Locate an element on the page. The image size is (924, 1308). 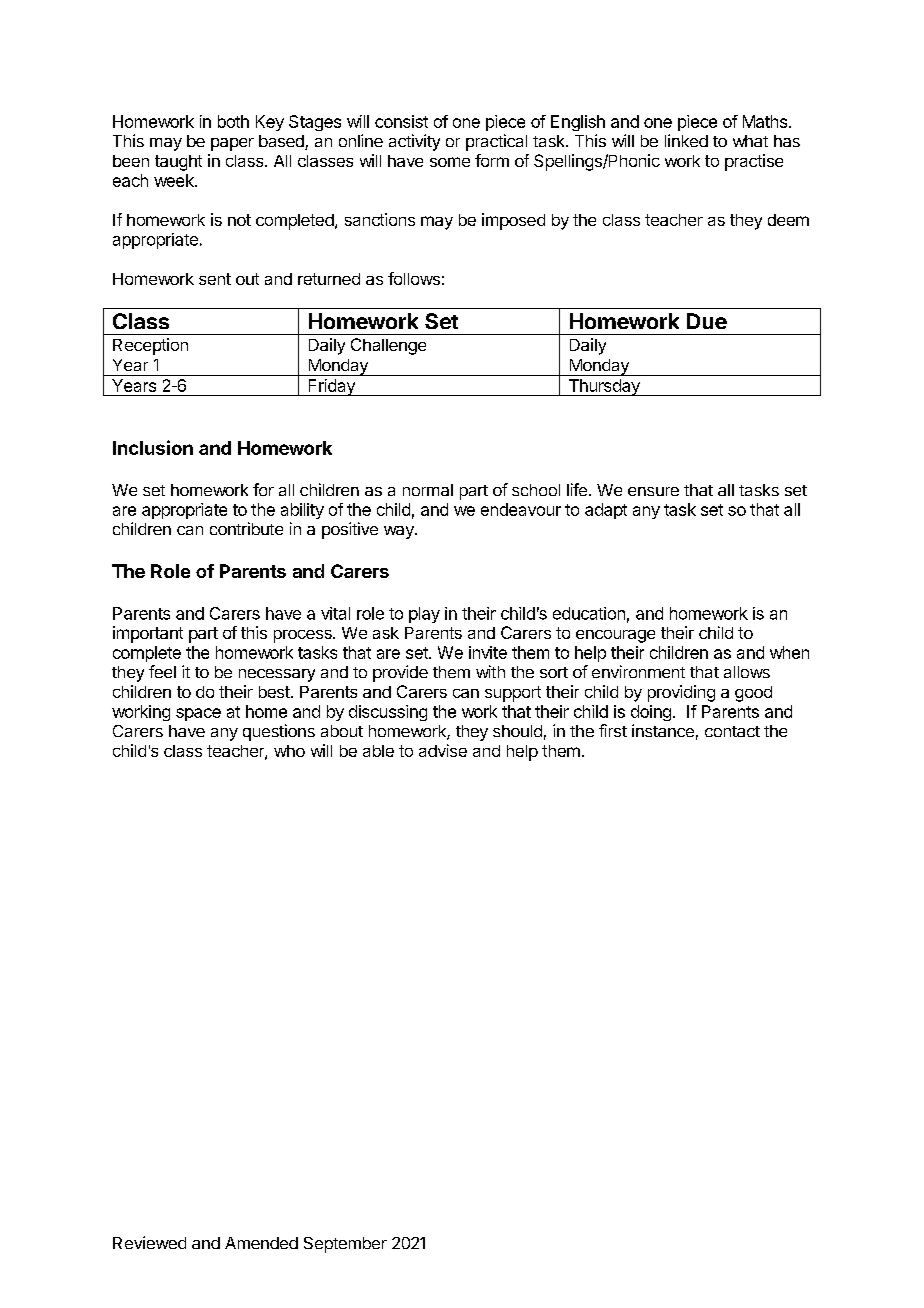
Reviewed is located at coordinates (149, 1242).
